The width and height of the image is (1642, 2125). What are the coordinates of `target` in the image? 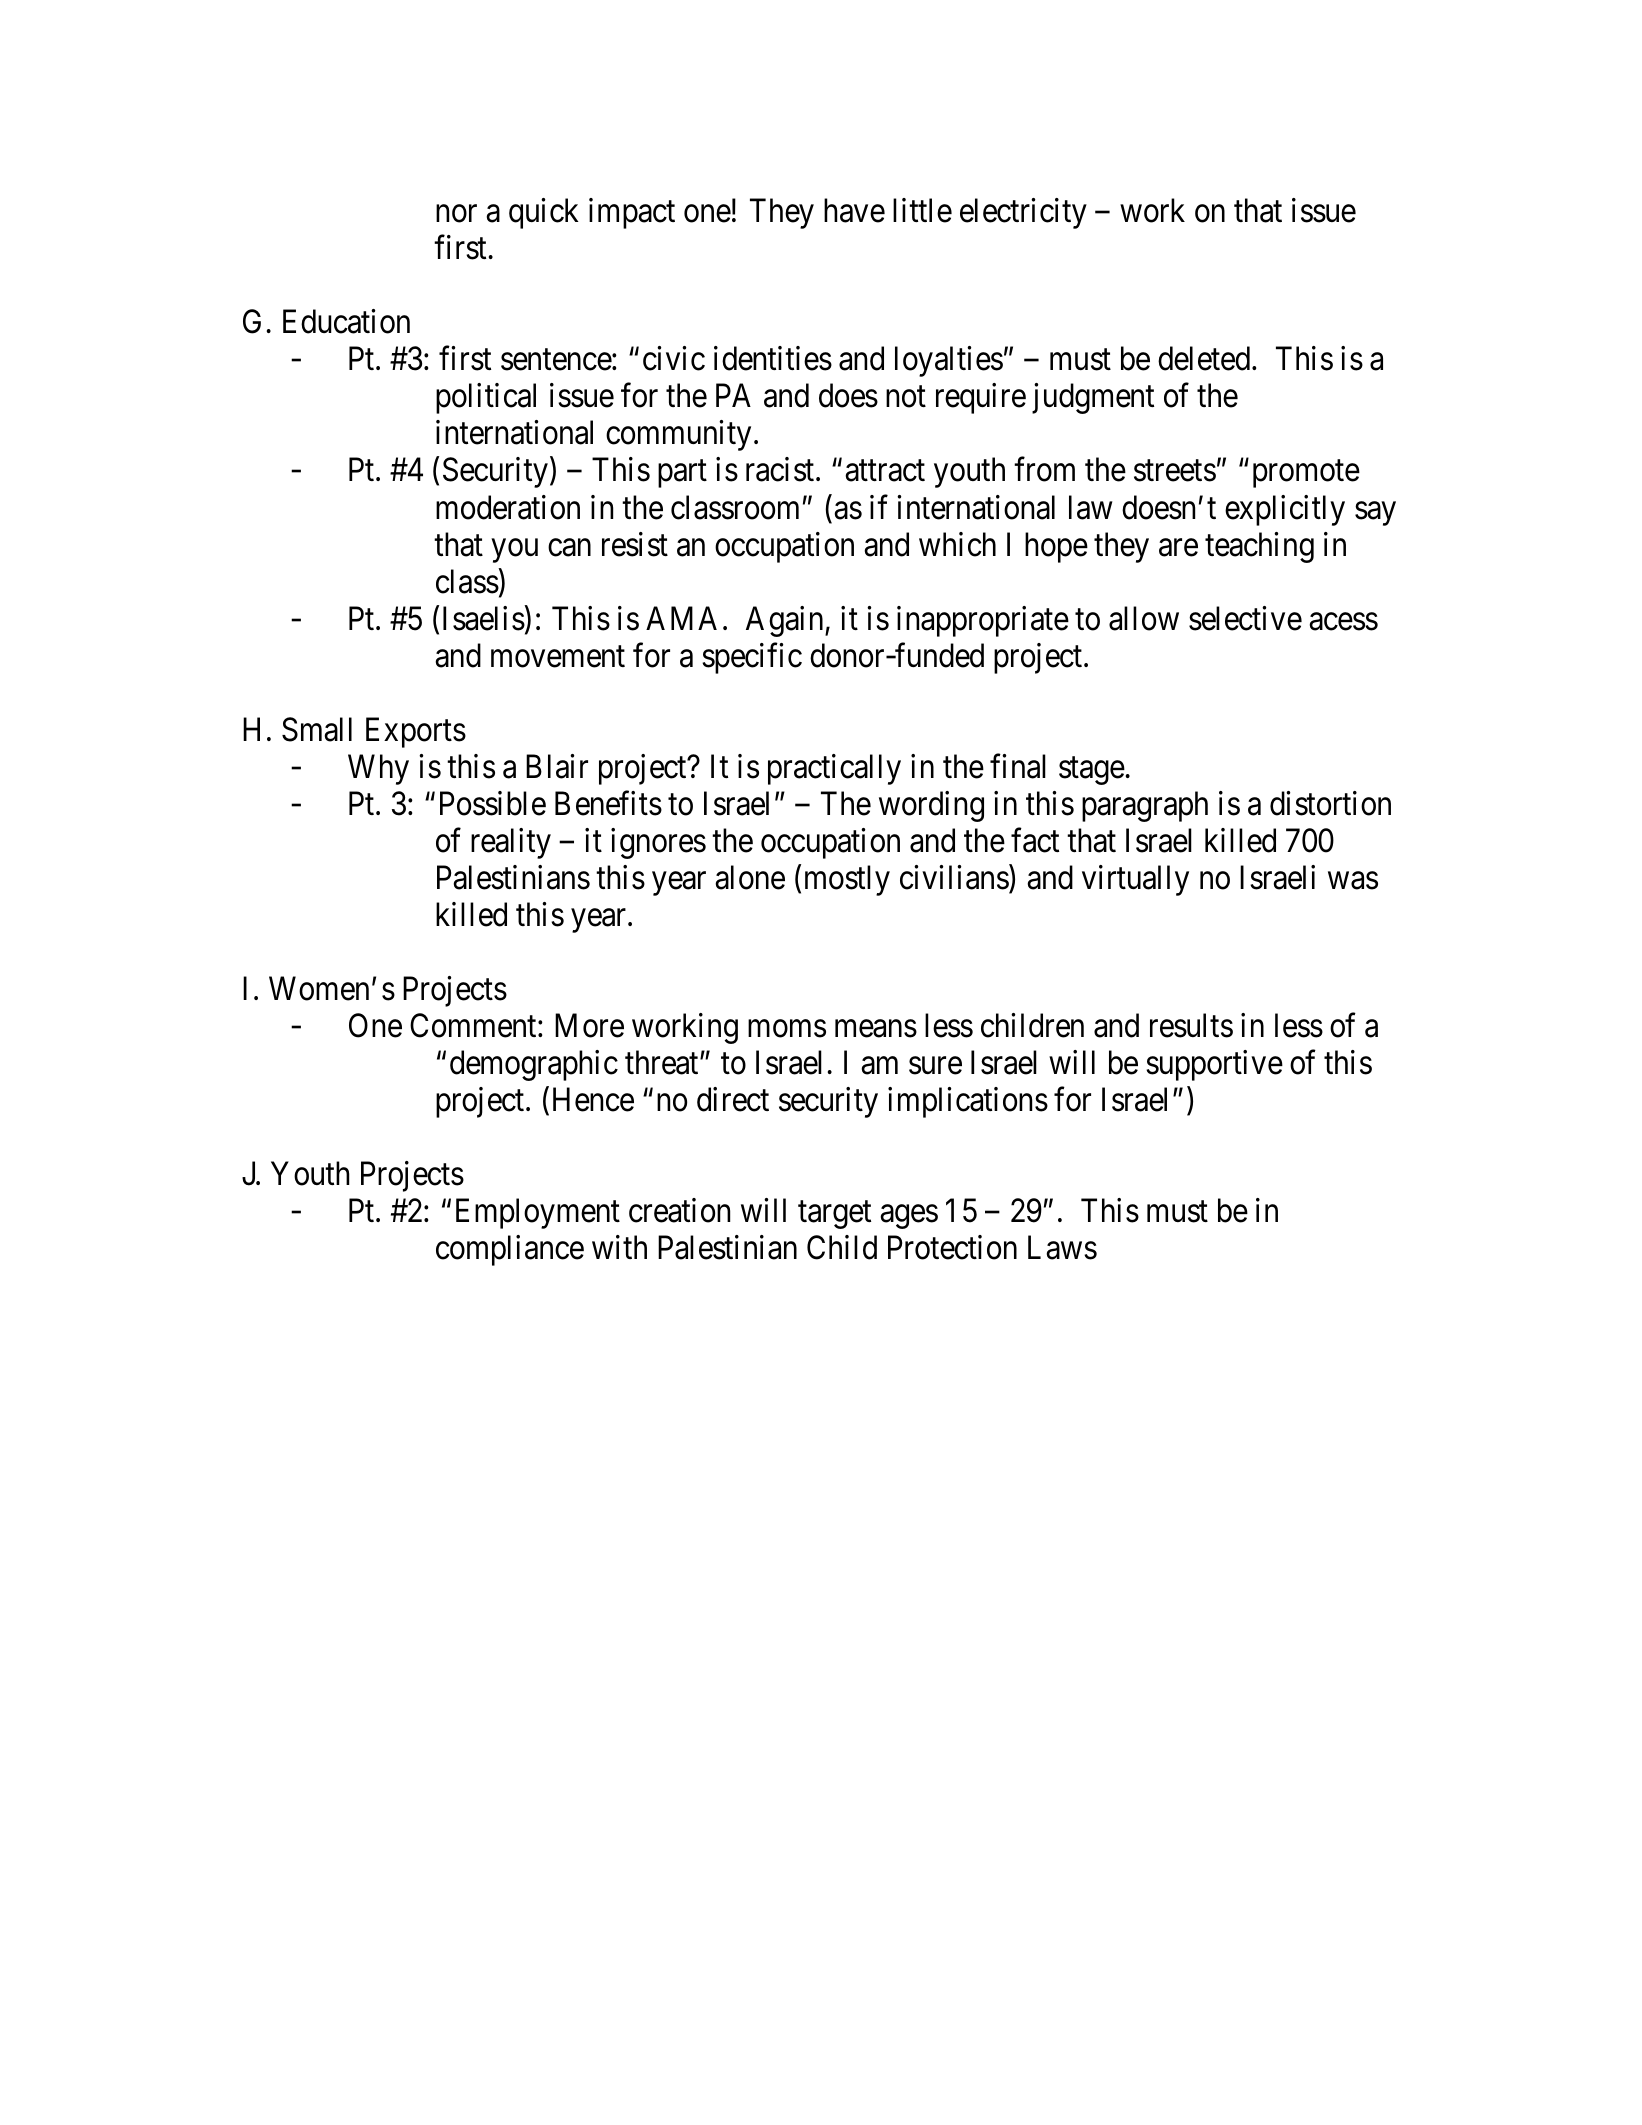 It's located at (834, 1215).
